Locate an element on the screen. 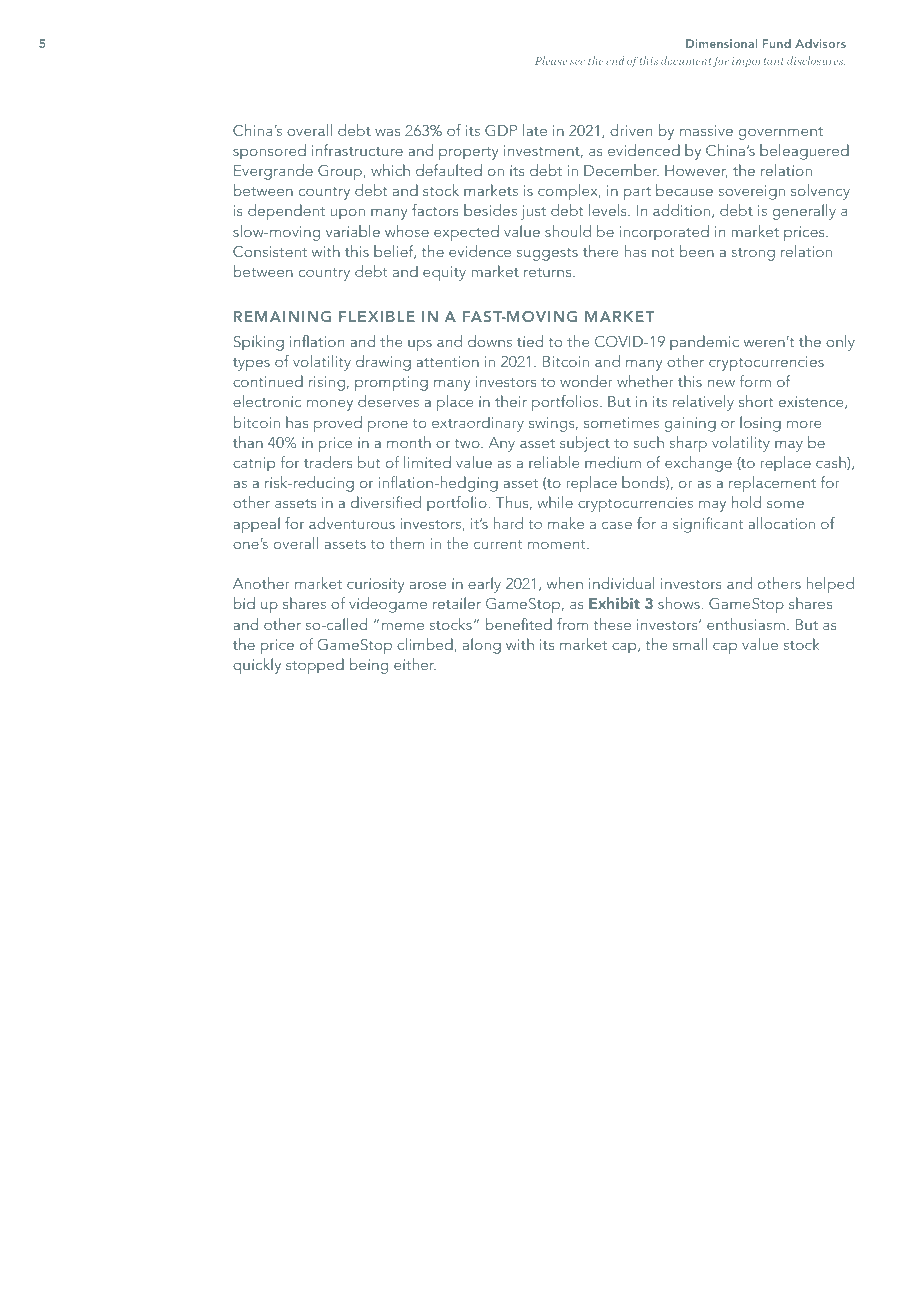 Image resolution: width=924 pixels, height=1308 pixels. strong is located at coordinates (753, 254).
